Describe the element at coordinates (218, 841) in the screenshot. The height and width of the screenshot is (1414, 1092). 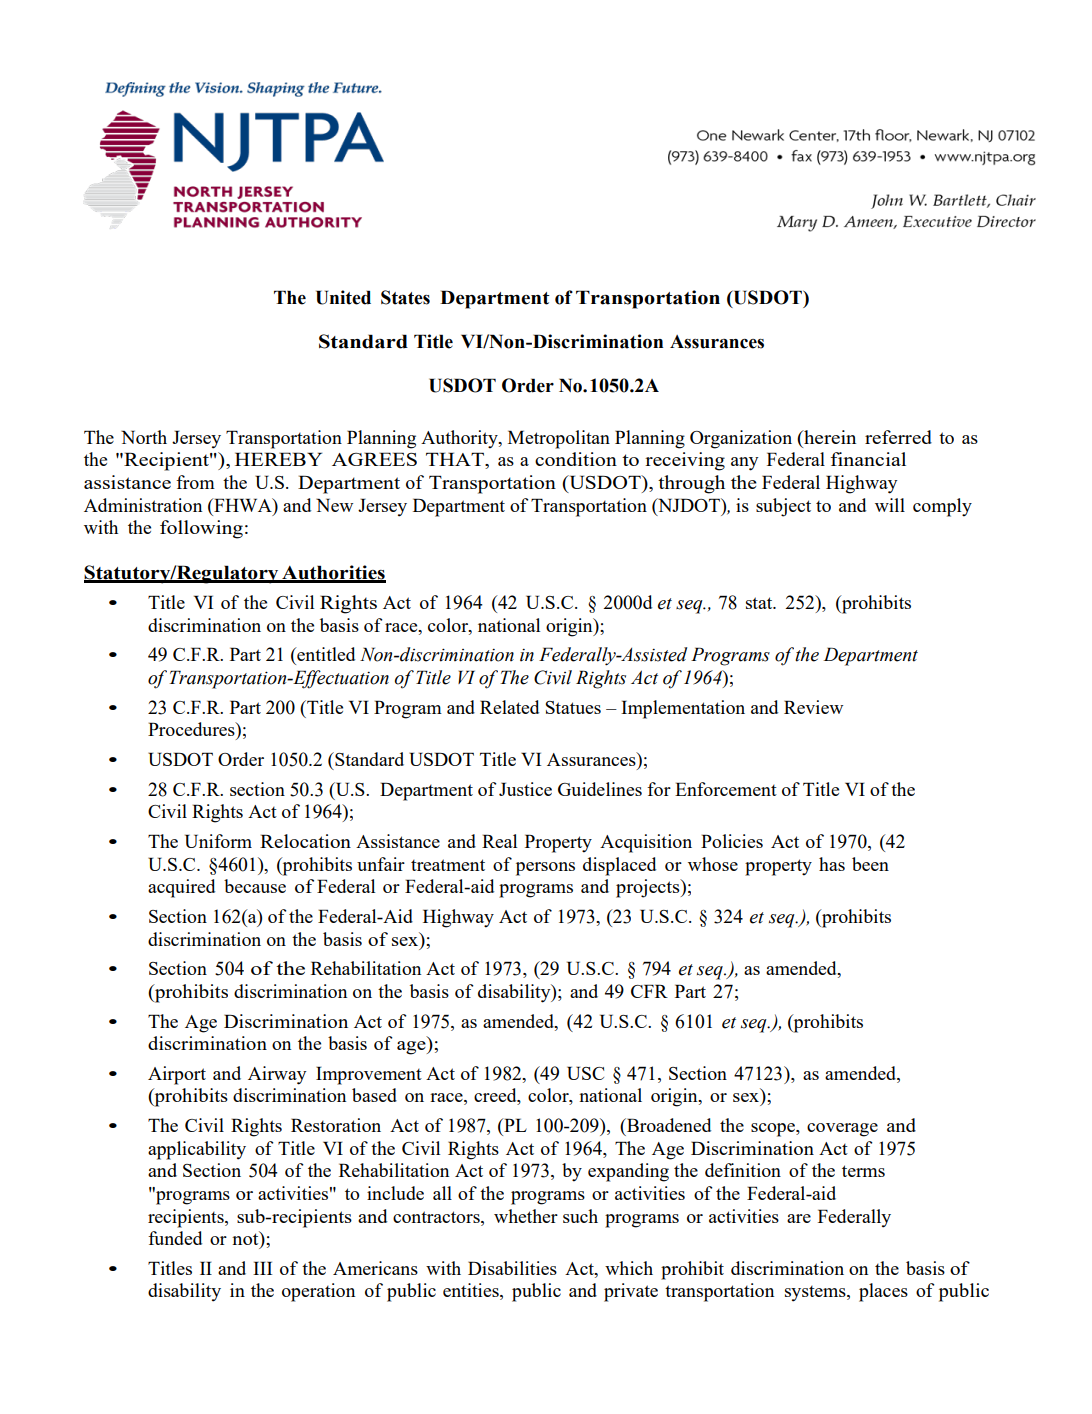
I see `Uniform` at that location.
